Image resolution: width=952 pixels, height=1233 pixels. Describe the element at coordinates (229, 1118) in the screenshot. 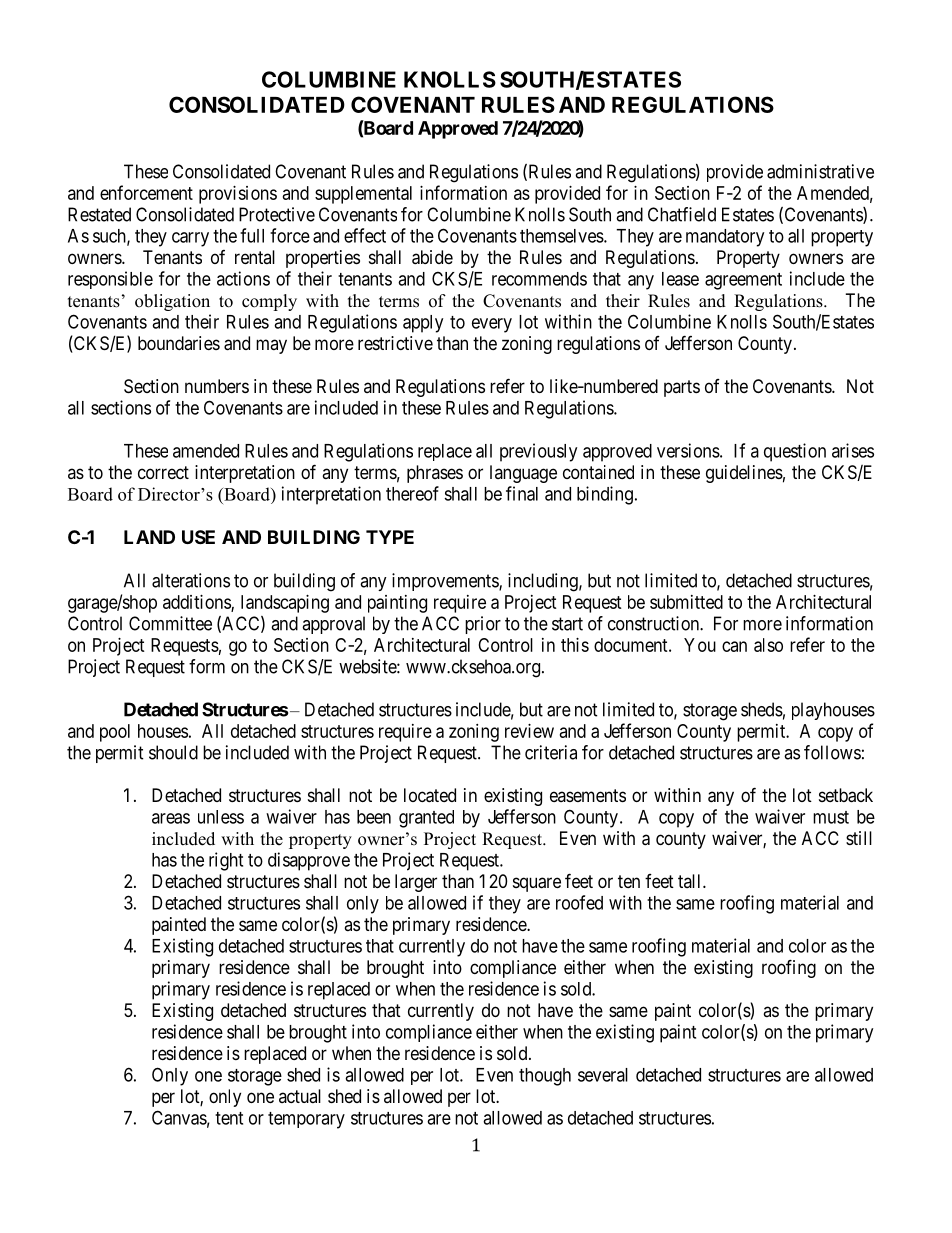

I see `tent` at that location.
